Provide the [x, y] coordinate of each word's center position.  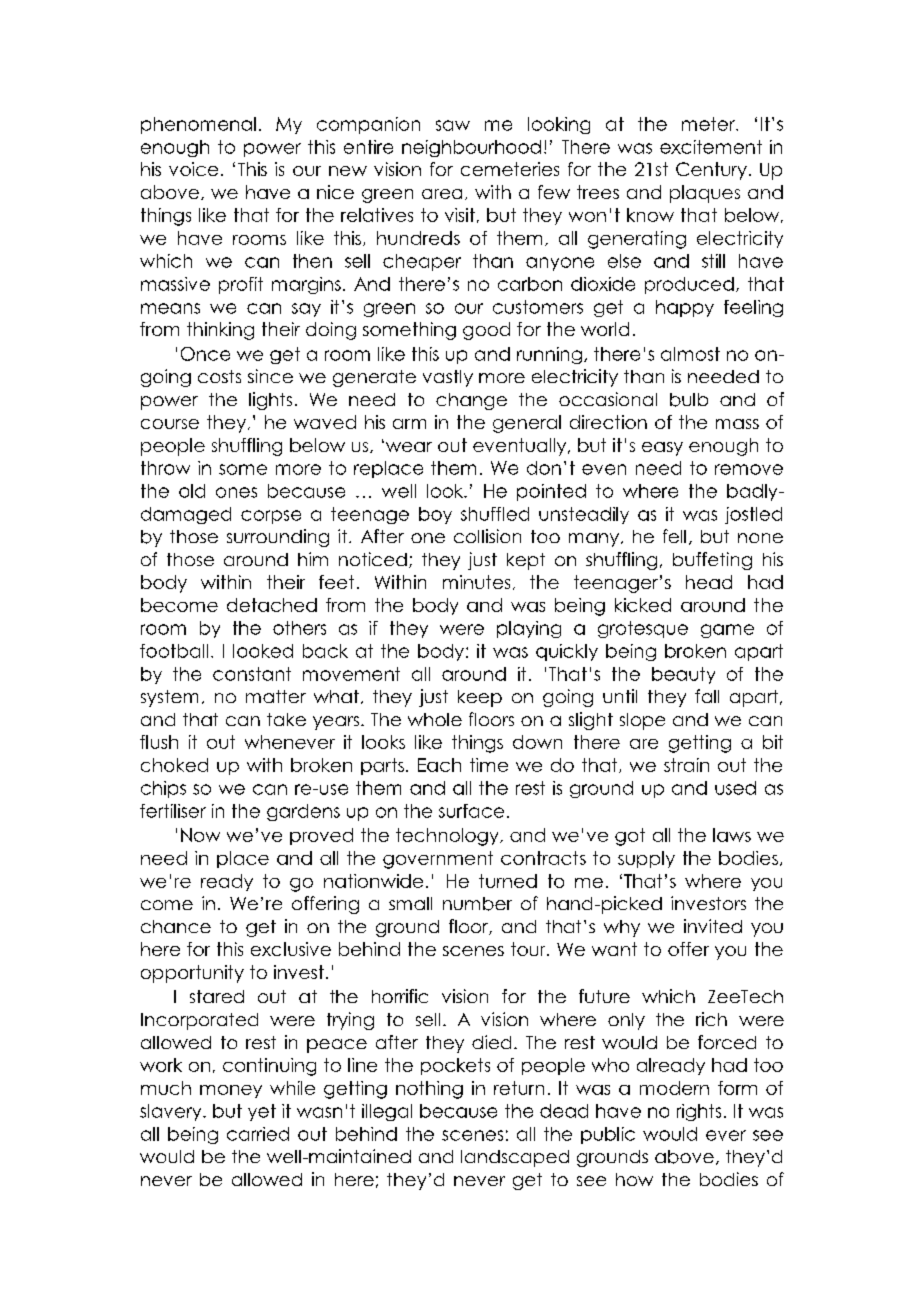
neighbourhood [471, 148]
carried [258, 1134]
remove [749, 469]
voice [193, 169]
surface [471, 811]
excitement [711, 147]
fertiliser [173, 811]
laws [732, 835]
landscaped [515, 1158]
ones [236, 492]
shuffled [495, 514]
